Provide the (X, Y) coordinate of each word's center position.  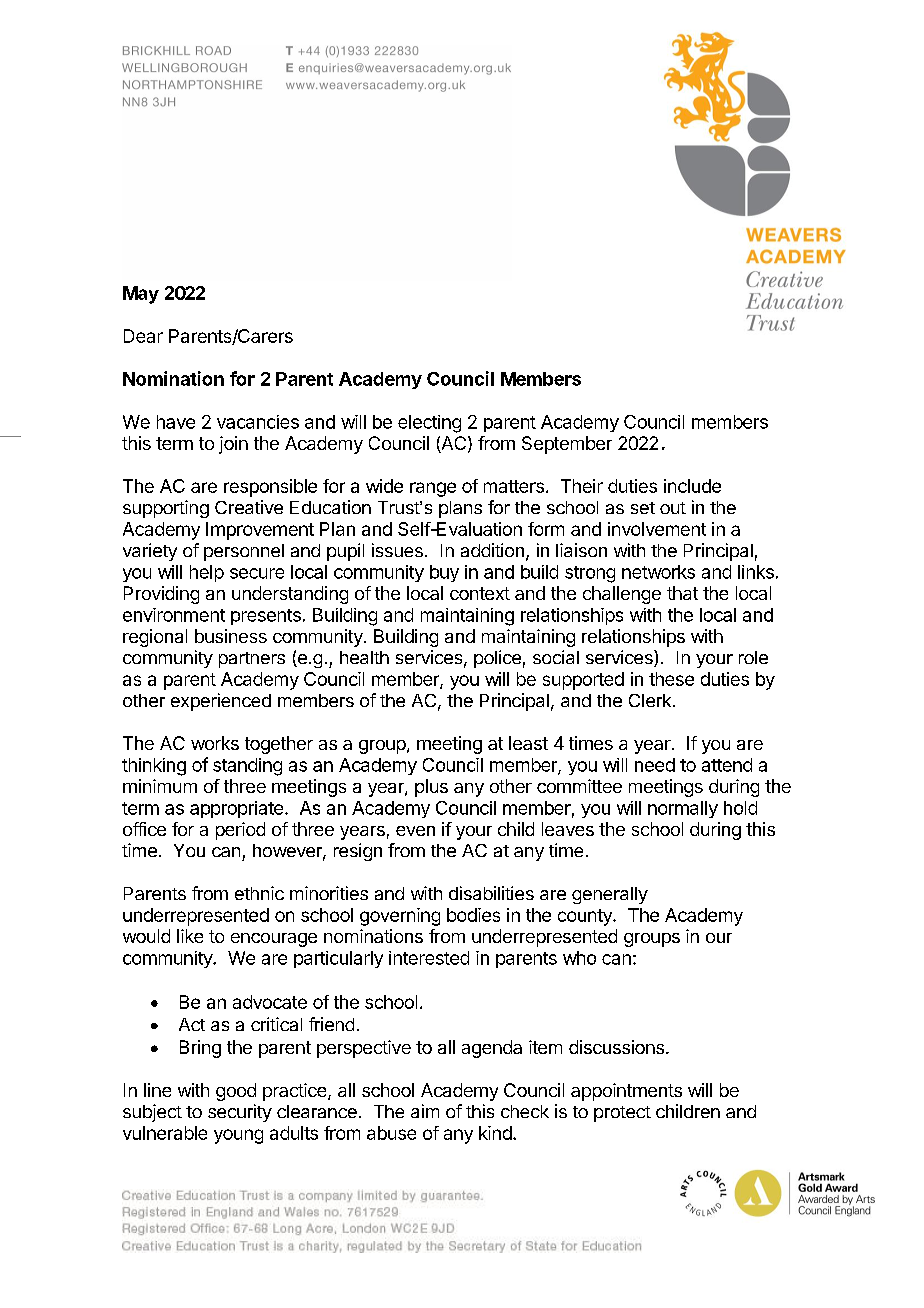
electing (429, 424)
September (567, 445)
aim (425, 1111)
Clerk (650, 700)
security (240, 1113)
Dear (143, 336)
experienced (221, 702)
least (528, 743)
